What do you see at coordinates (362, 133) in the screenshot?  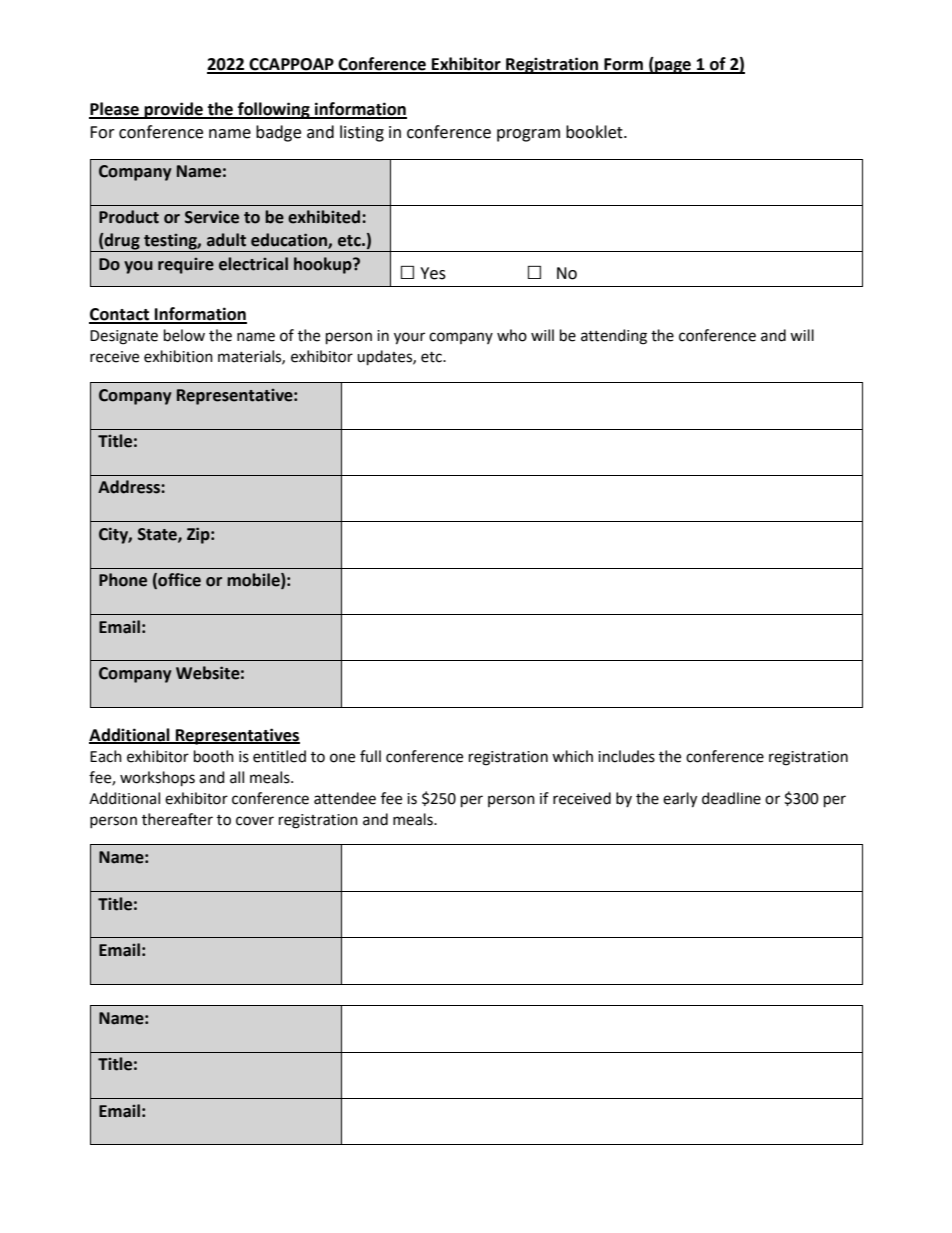 I see `listing` at bounding box center [362, 133].
